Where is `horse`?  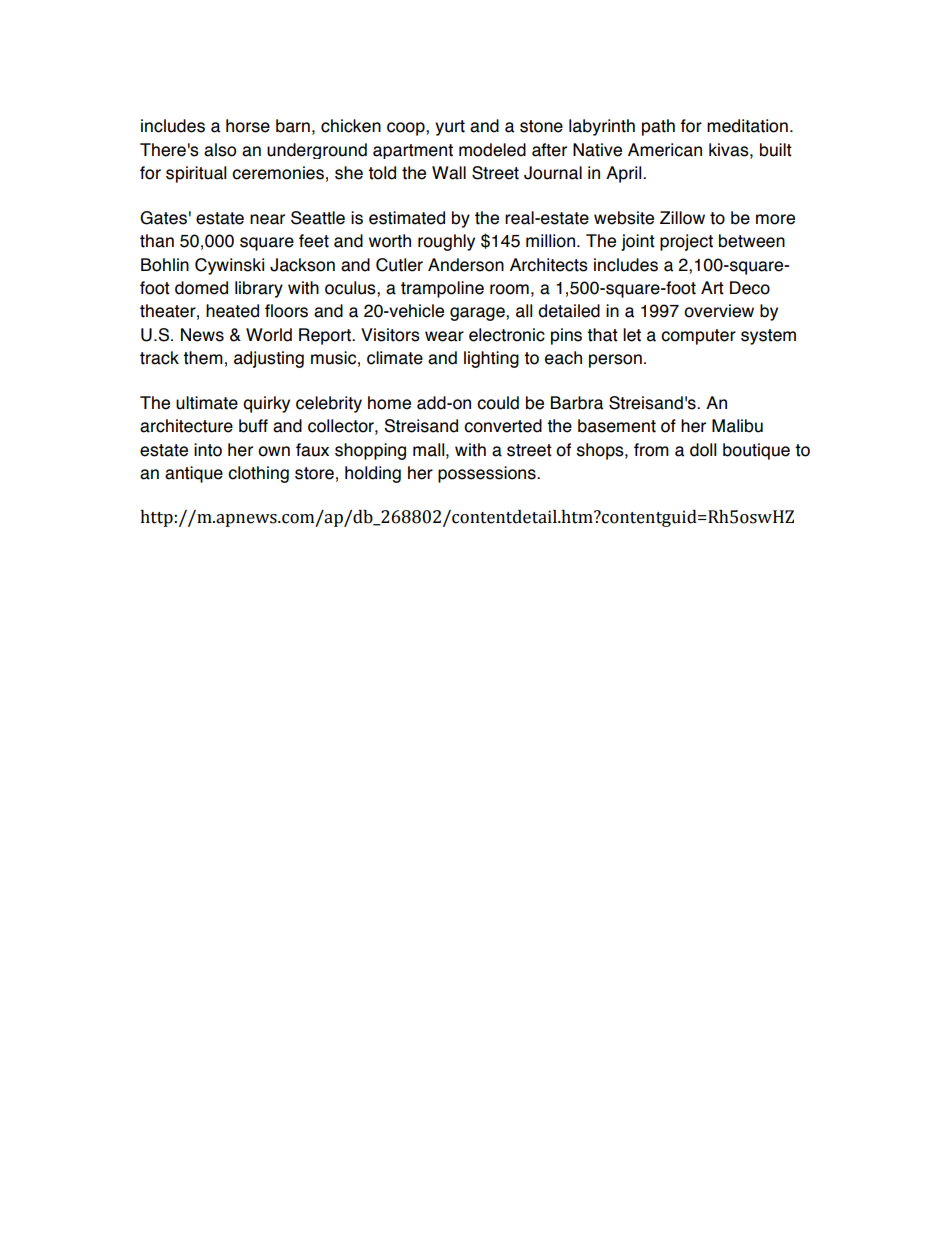
horse is located at coordinates (248, 126).
